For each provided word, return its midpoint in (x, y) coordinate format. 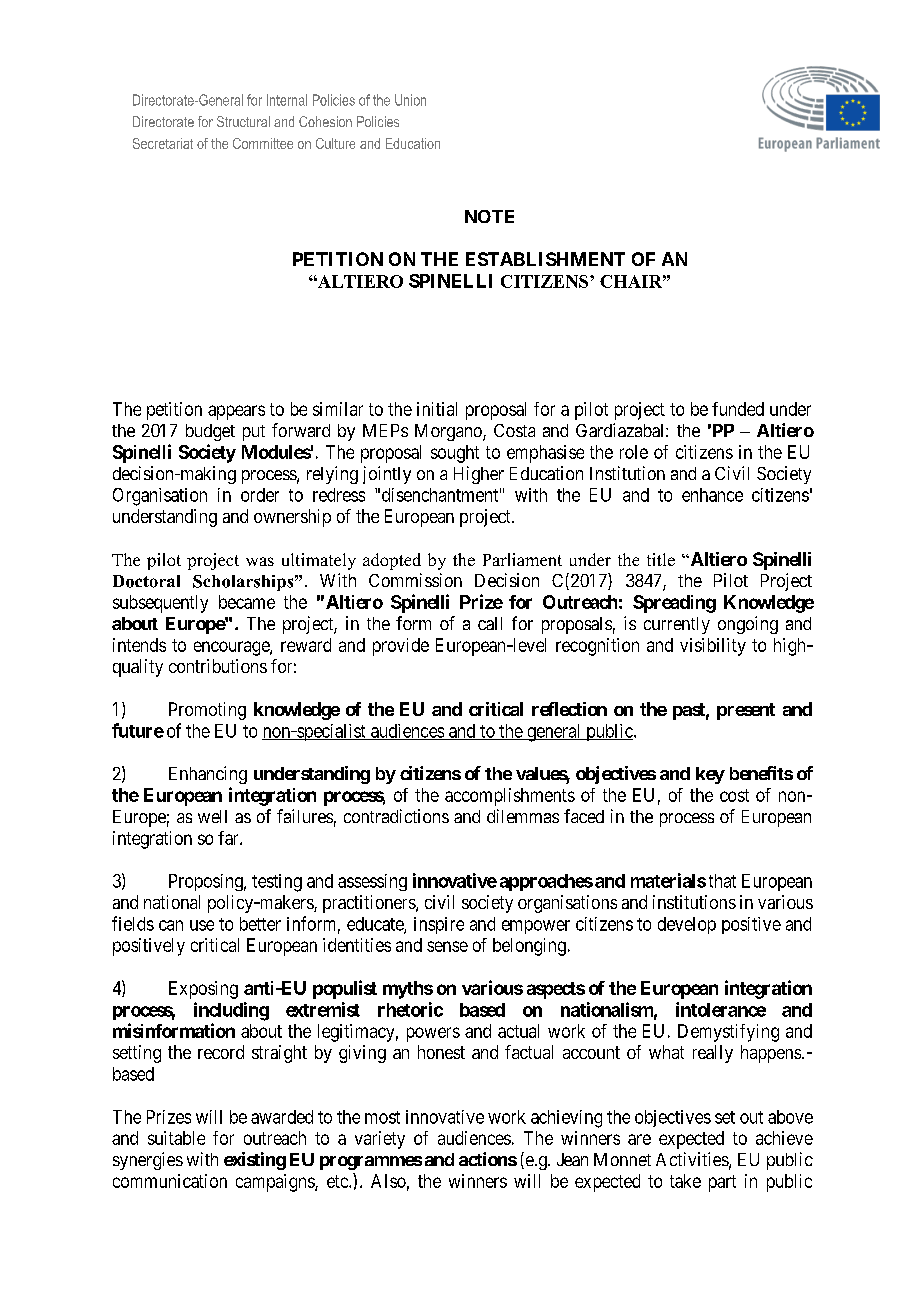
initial (437, 409)
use (202, 925)
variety (380, 1140)
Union (410, 100)
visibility (713, 647)
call (490, 623)
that (722, 881)
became (247, 602)
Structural (243, 121)
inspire (439, 925)
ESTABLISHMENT (545, 259)
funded (738, 409)
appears (236, 412)
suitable (176, 1138)
